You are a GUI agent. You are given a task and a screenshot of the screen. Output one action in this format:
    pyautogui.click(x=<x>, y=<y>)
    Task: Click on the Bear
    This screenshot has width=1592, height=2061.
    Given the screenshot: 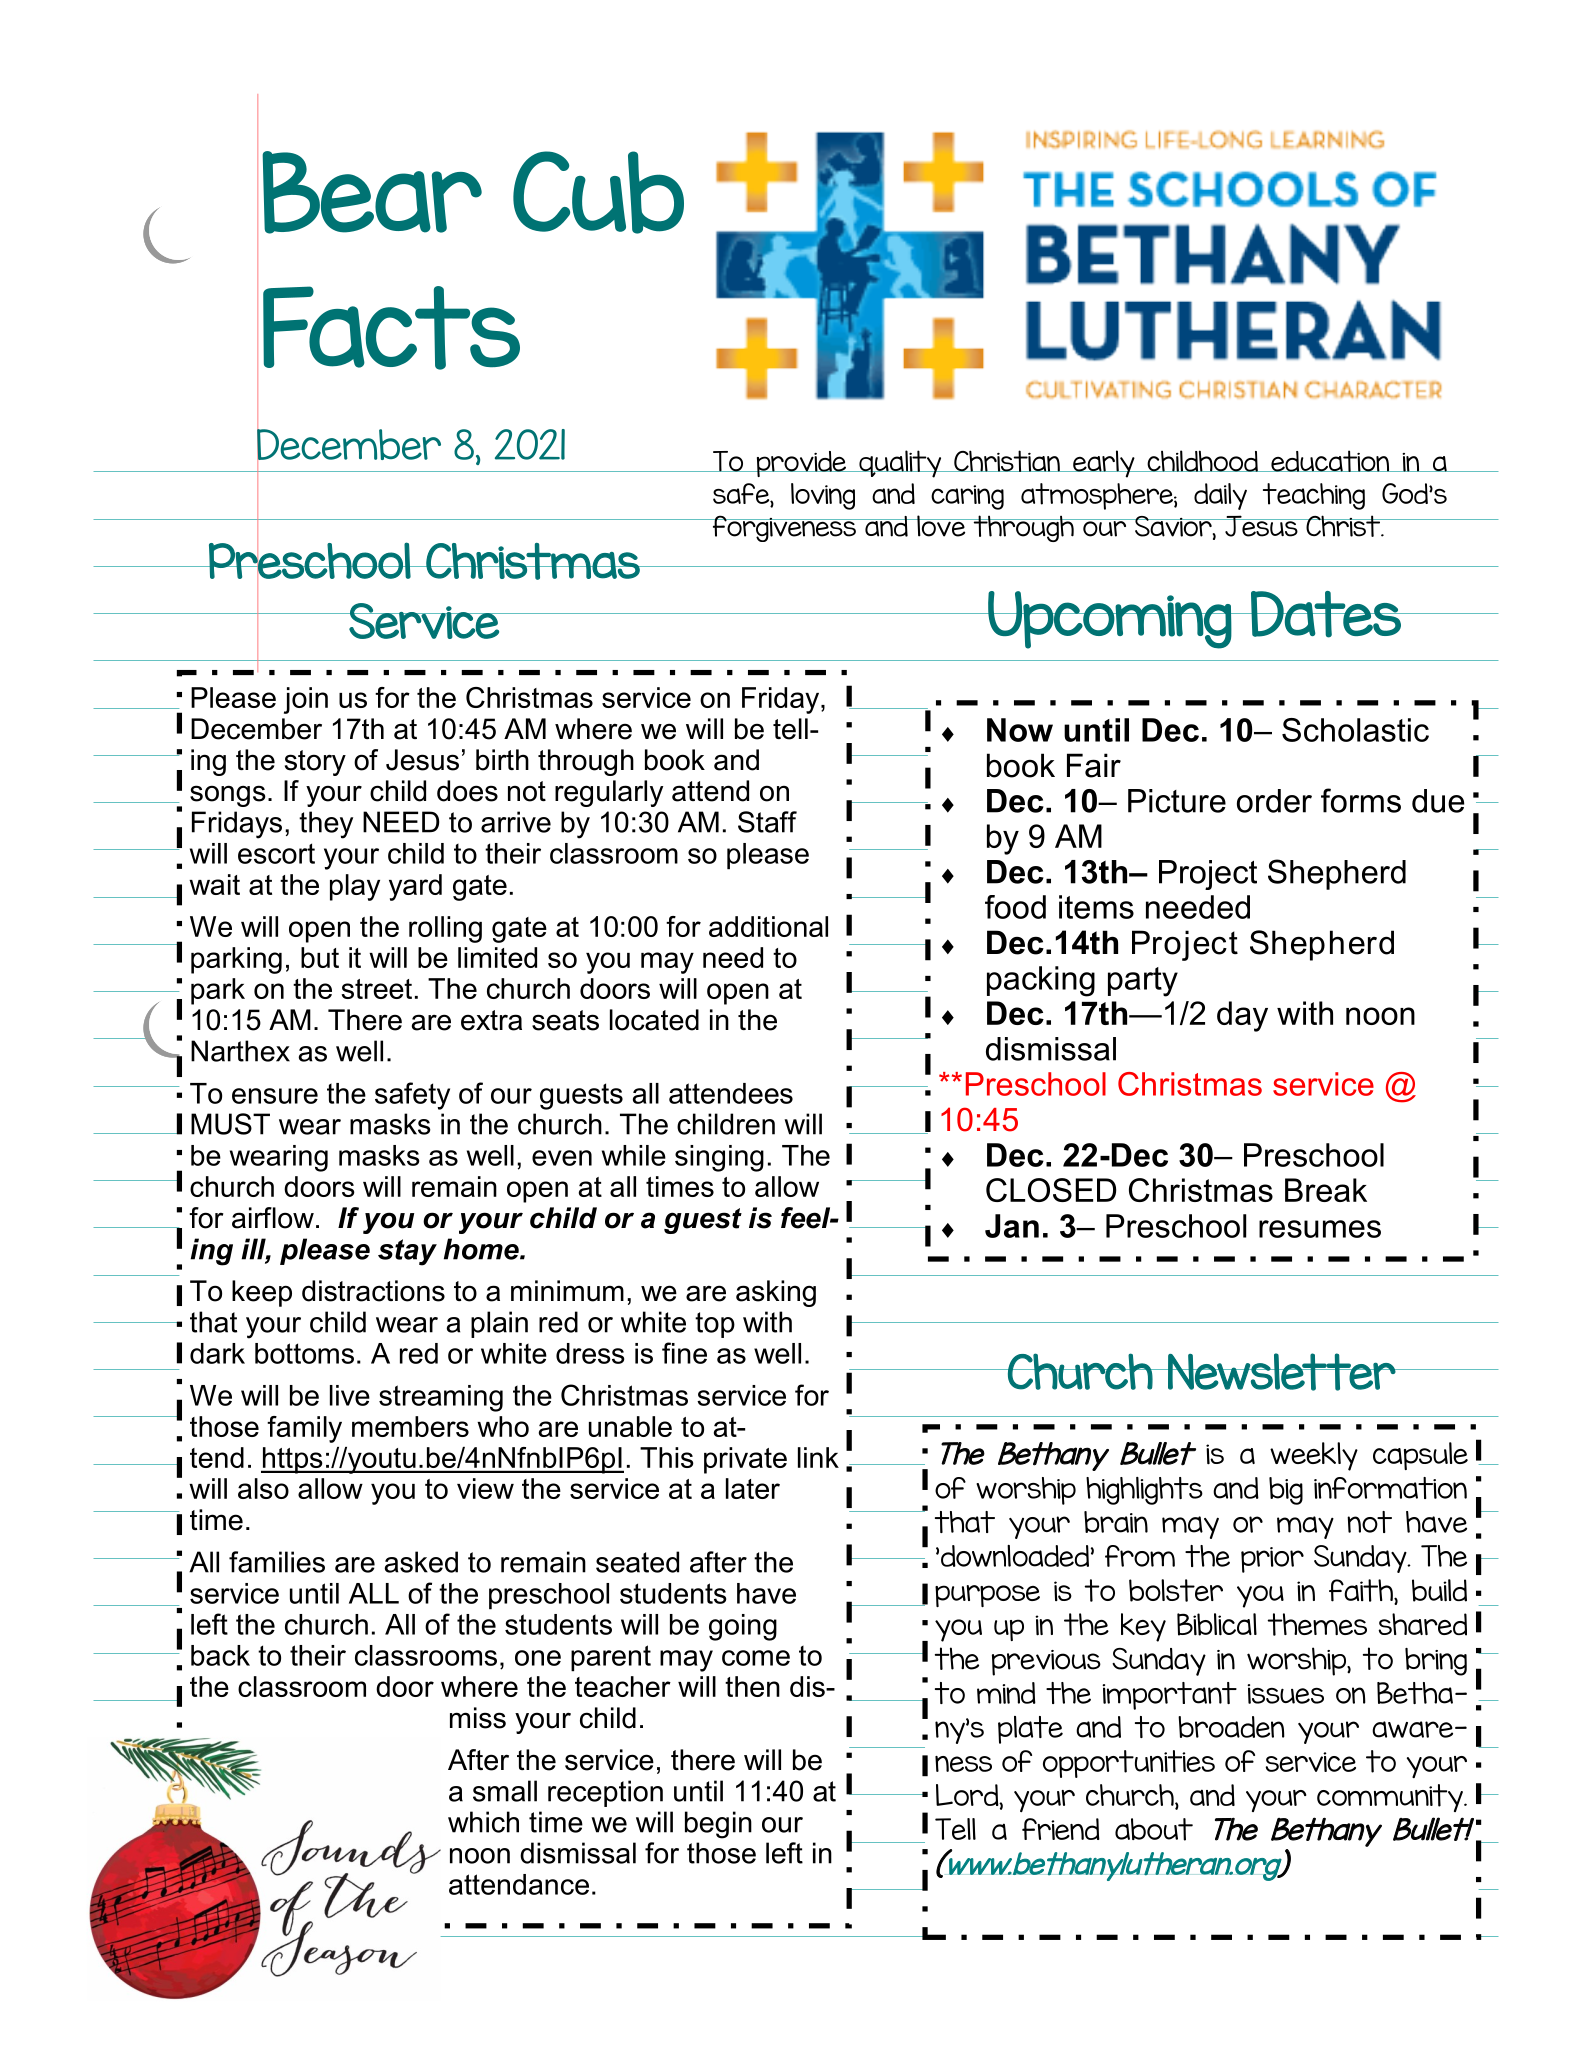 What is the action you would take?
    pyautogui.click(x=372, y=192)
